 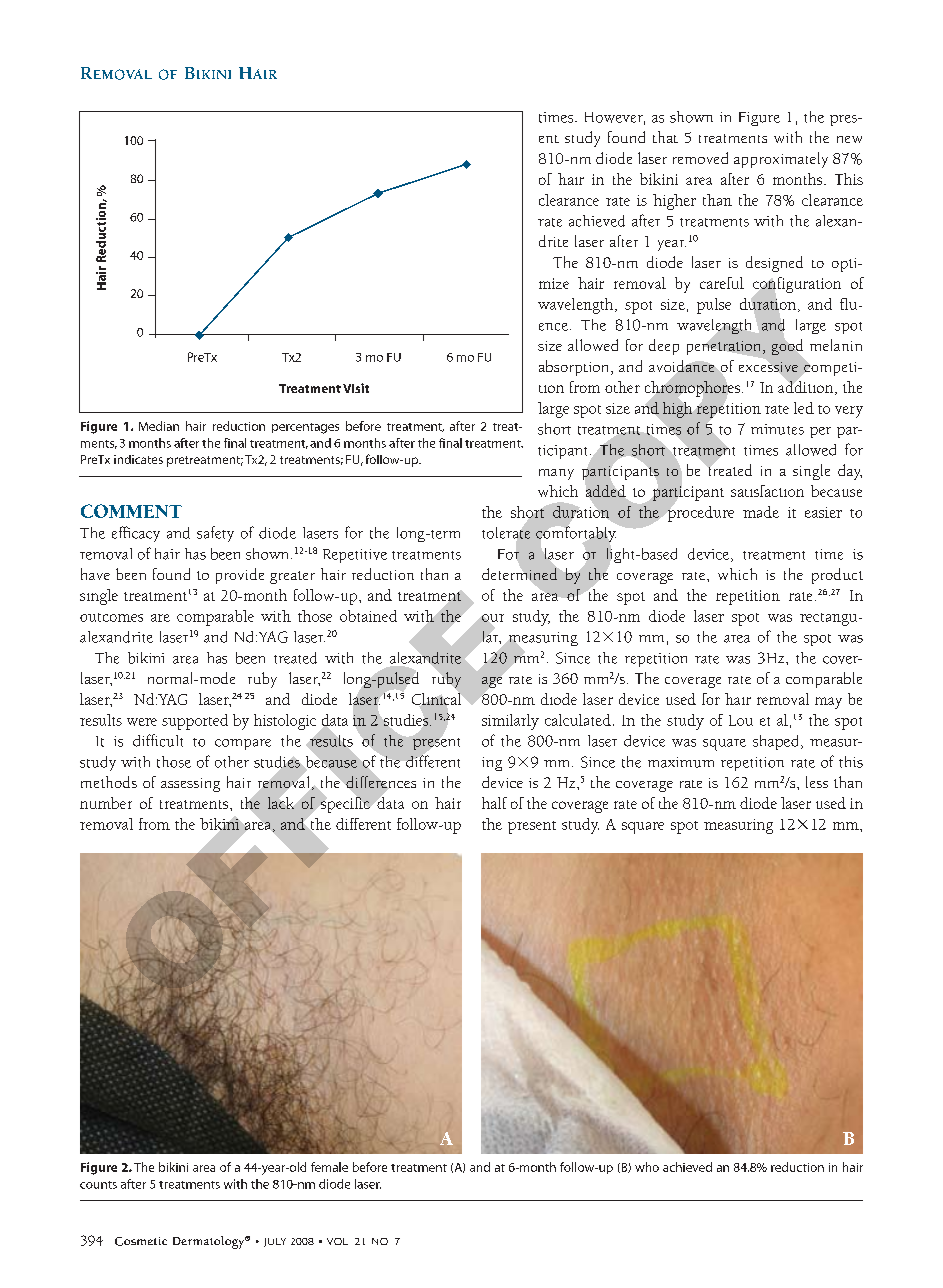 What do you see at coordinates (665, 137) in the image?
I see `that` at bounding box center [665, 137].
